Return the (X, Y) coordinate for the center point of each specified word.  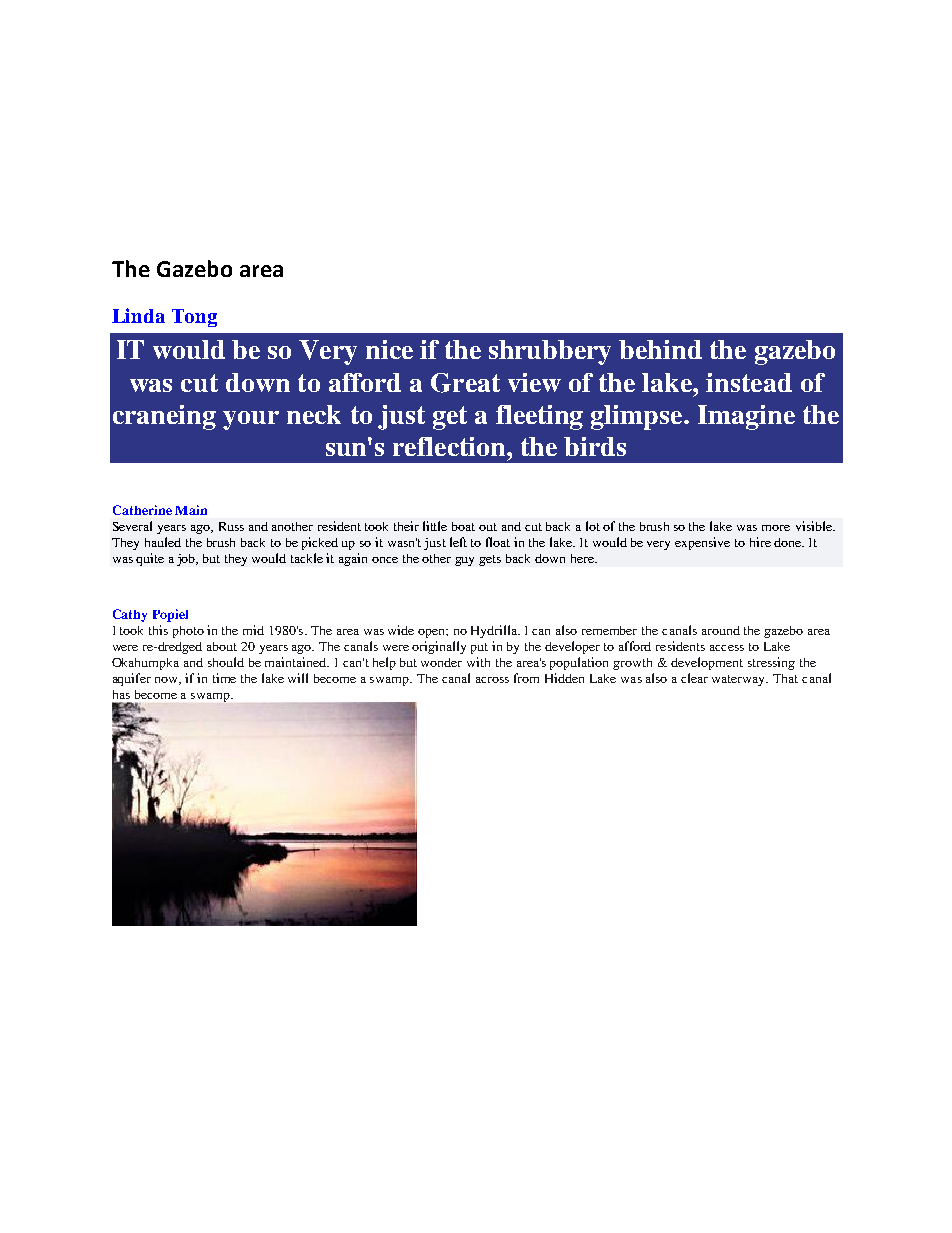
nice (389, 349)
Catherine (142, 510)
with (478, 662)
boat (463, 526)
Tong (194, 318)
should (226, 662)
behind (660, 349)
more (776, 528)
